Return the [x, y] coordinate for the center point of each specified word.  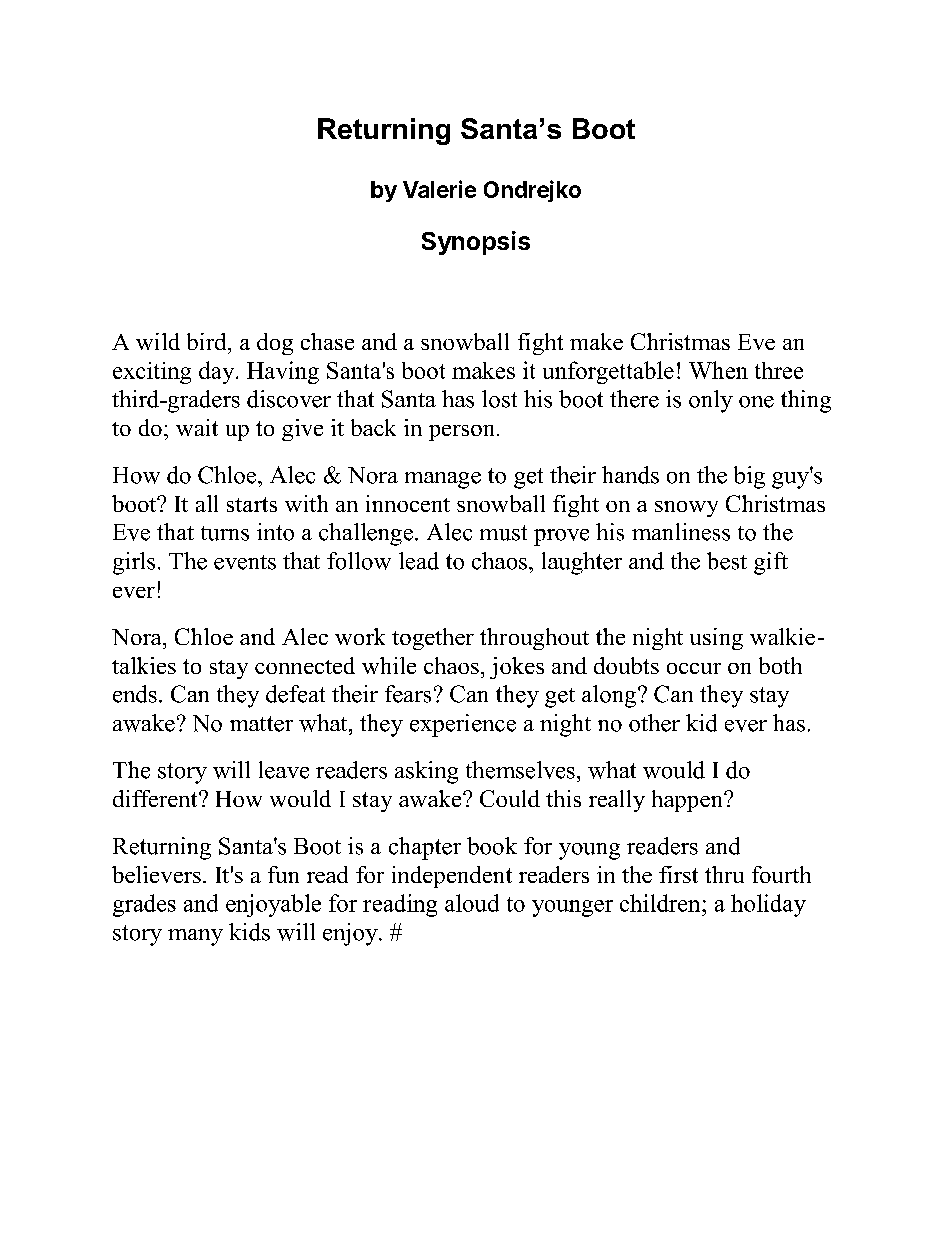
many [195, 937]
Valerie [439, 189]
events [245, 562]
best [727, 561]
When [718, 370]
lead [419, 561]
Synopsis [476, 243]
